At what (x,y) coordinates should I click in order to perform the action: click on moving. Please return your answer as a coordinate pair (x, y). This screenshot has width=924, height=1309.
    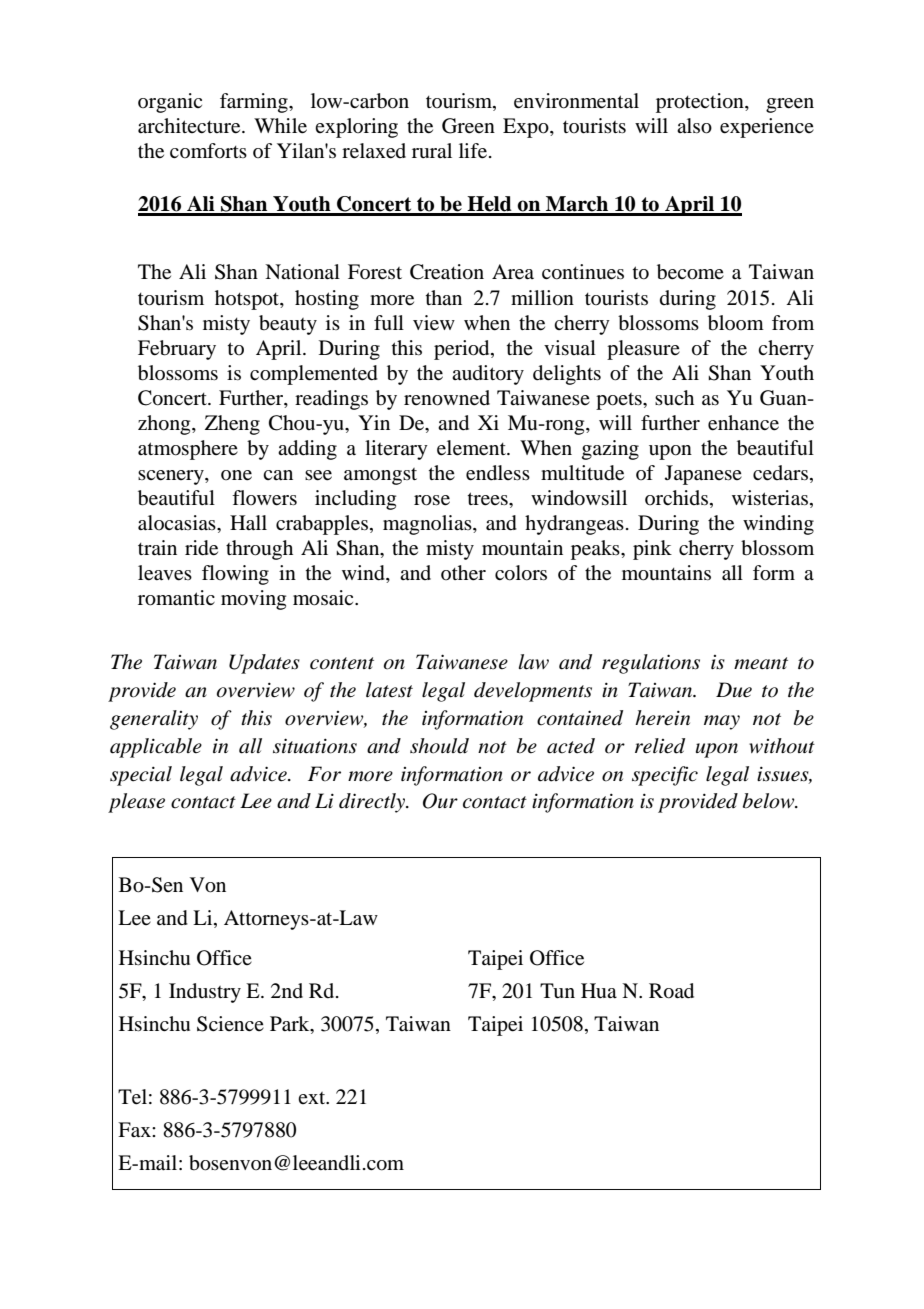
    Looking at the image, I should click on (253, 600).
